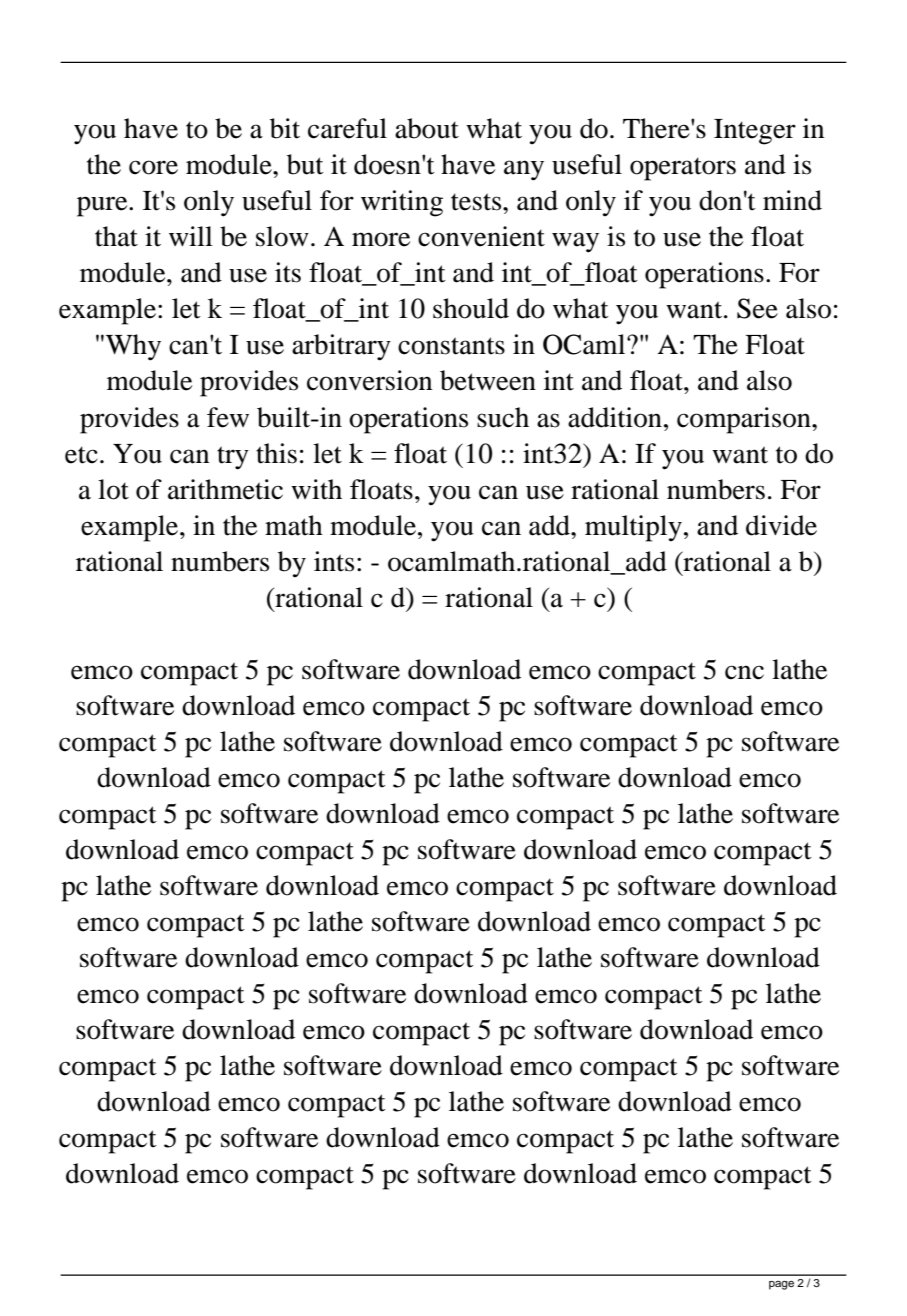 The height and width of the screenshot is (1316, 907). I want to click on about, so click(427, 128).
